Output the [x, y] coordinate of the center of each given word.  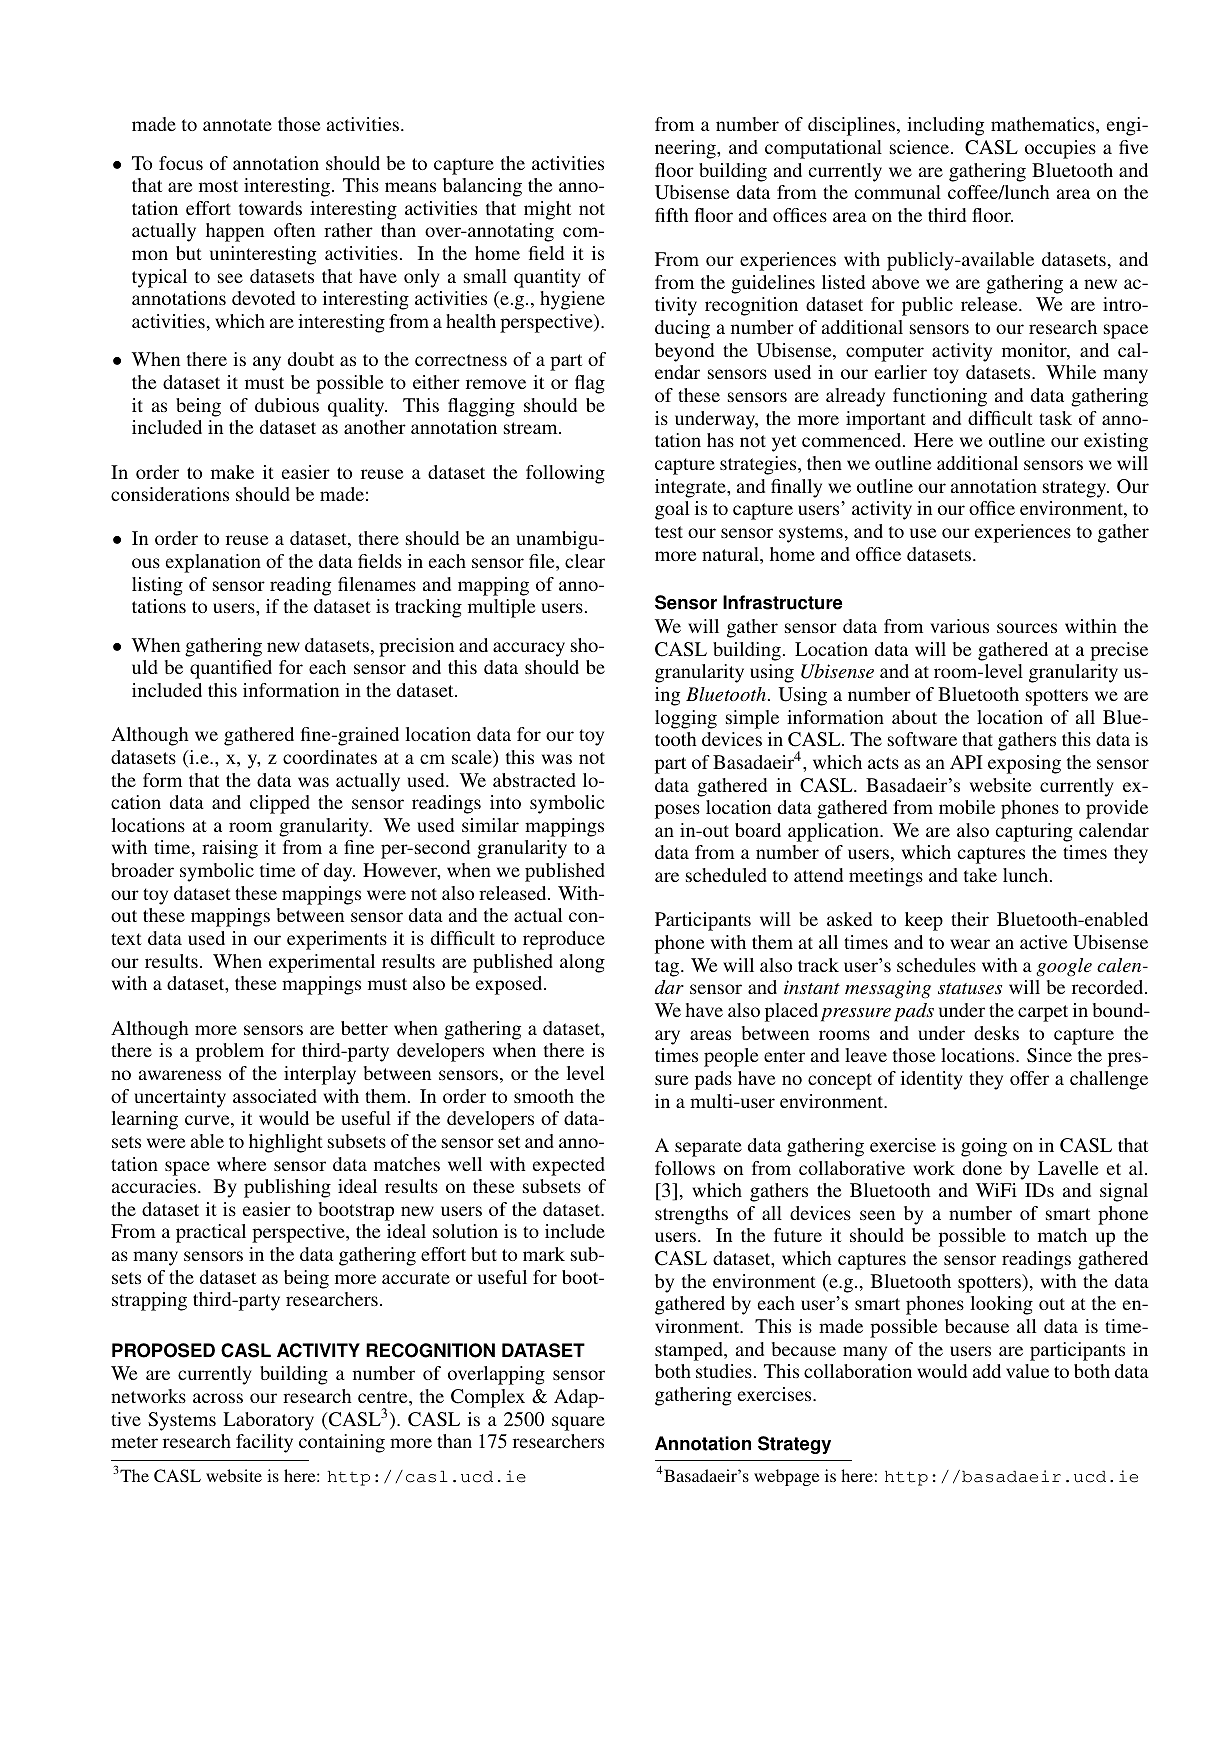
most [218, 186]
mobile [967, 807]
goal [672, 510]
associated [275, 1096]
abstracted [534, 780]
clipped [280, 804]
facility [264, 1443]
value [1027, 1371]
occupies [1060, 149]
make [232, 472]
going [984, 1147]
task [1055, 418]
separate [708, 1148]
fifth [672, 215]
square [578, 1423]
